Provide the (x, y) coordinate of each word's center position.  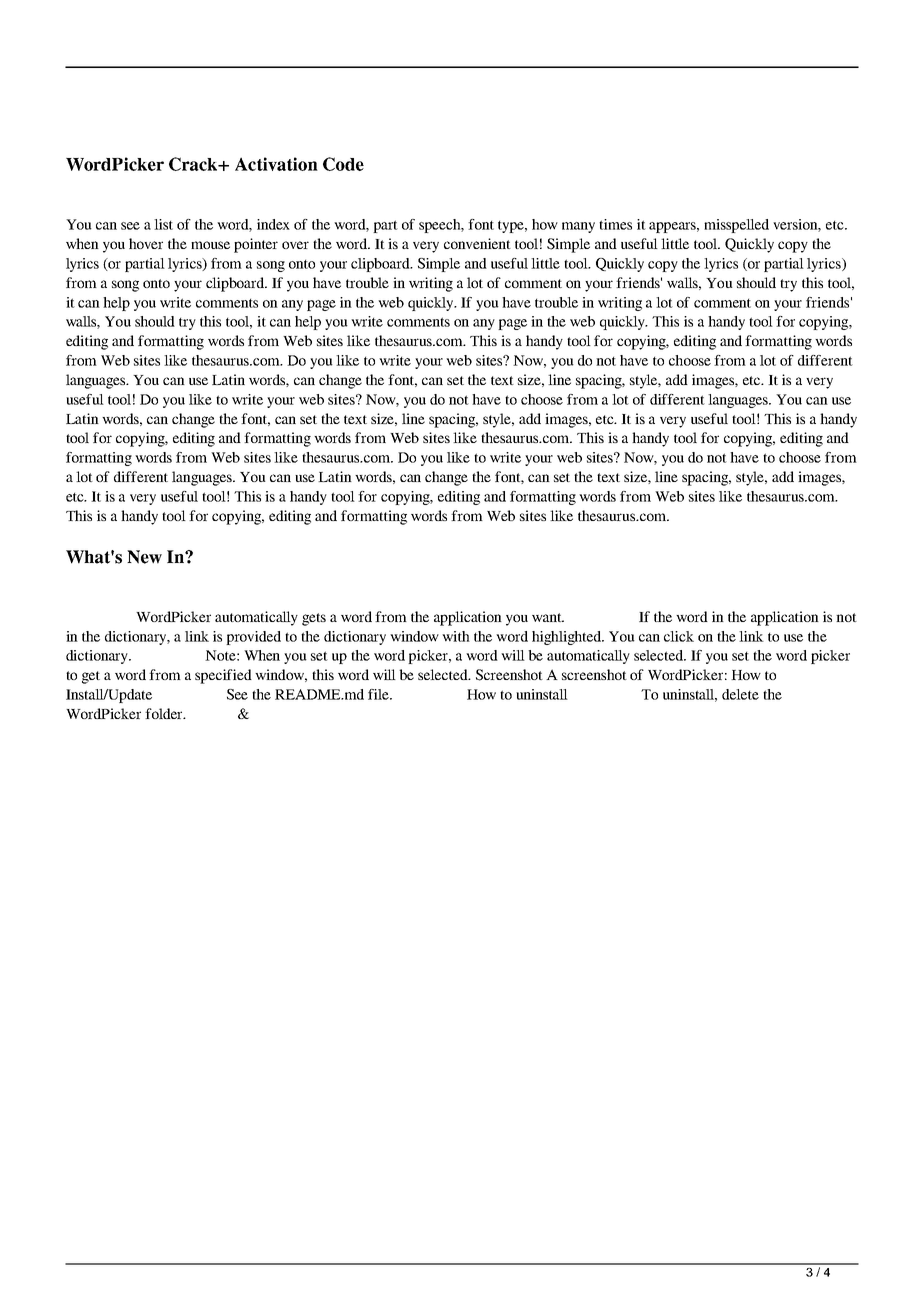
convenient (477, 243)
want (548, 617)
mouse (210, 245)
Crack (194, 164)
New (144, 557)
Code (343, 164)
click (679, 636)
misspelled (736, 226)
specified (223, 676)
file (379, 694)
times (615, 224)
